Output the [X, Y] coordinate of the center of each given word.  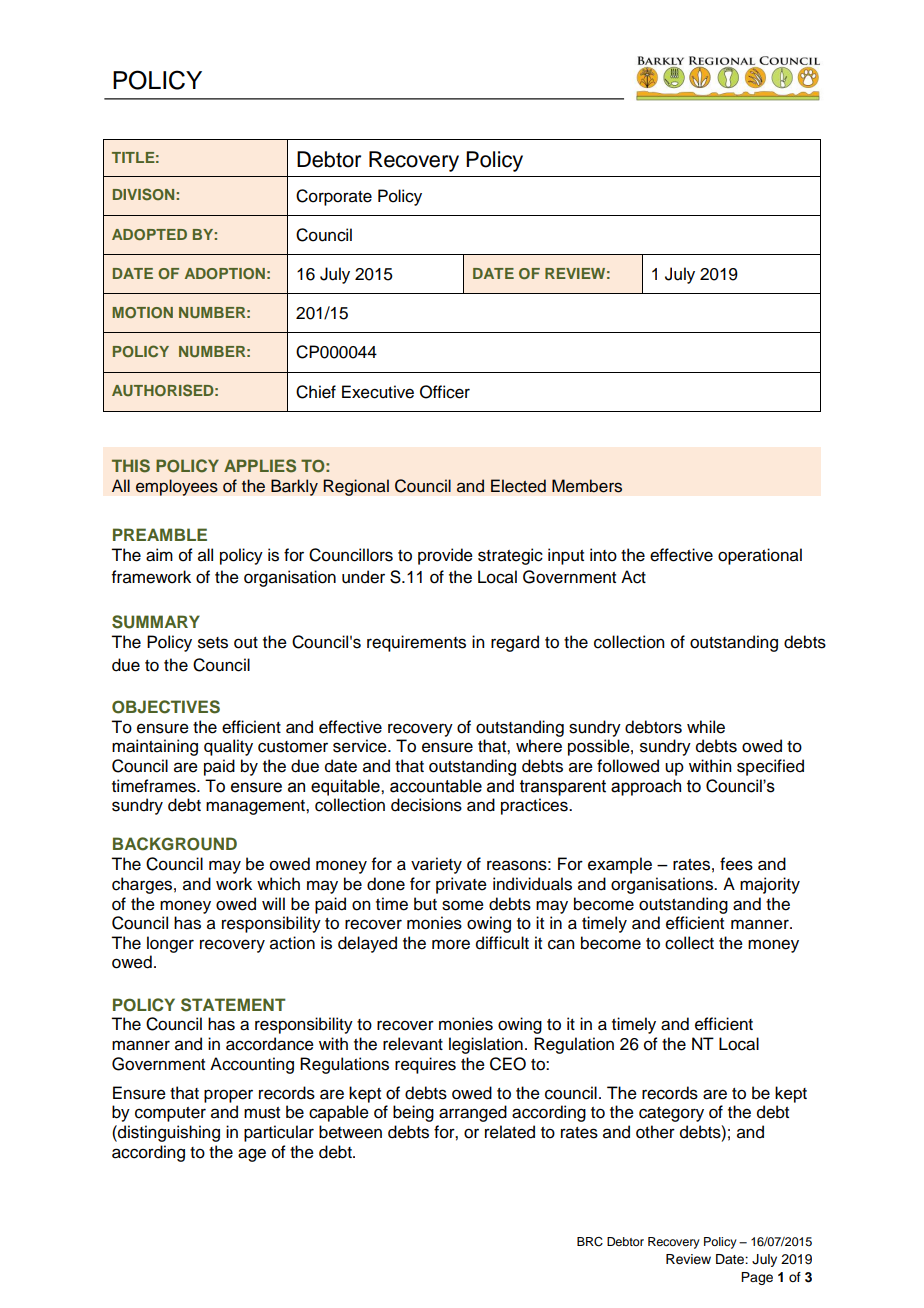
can [561, 944]
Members [587, 486]
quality [228, 747]
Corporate [334, 197]
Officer [445, 392]
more [451, 944]
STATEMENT [233, 1005]
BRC [590, 1242]
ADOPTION [225, 273]
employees [177, 487]
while [706, 727]
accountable [436, 786]
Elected [518, 486]
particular [279, 1133]
